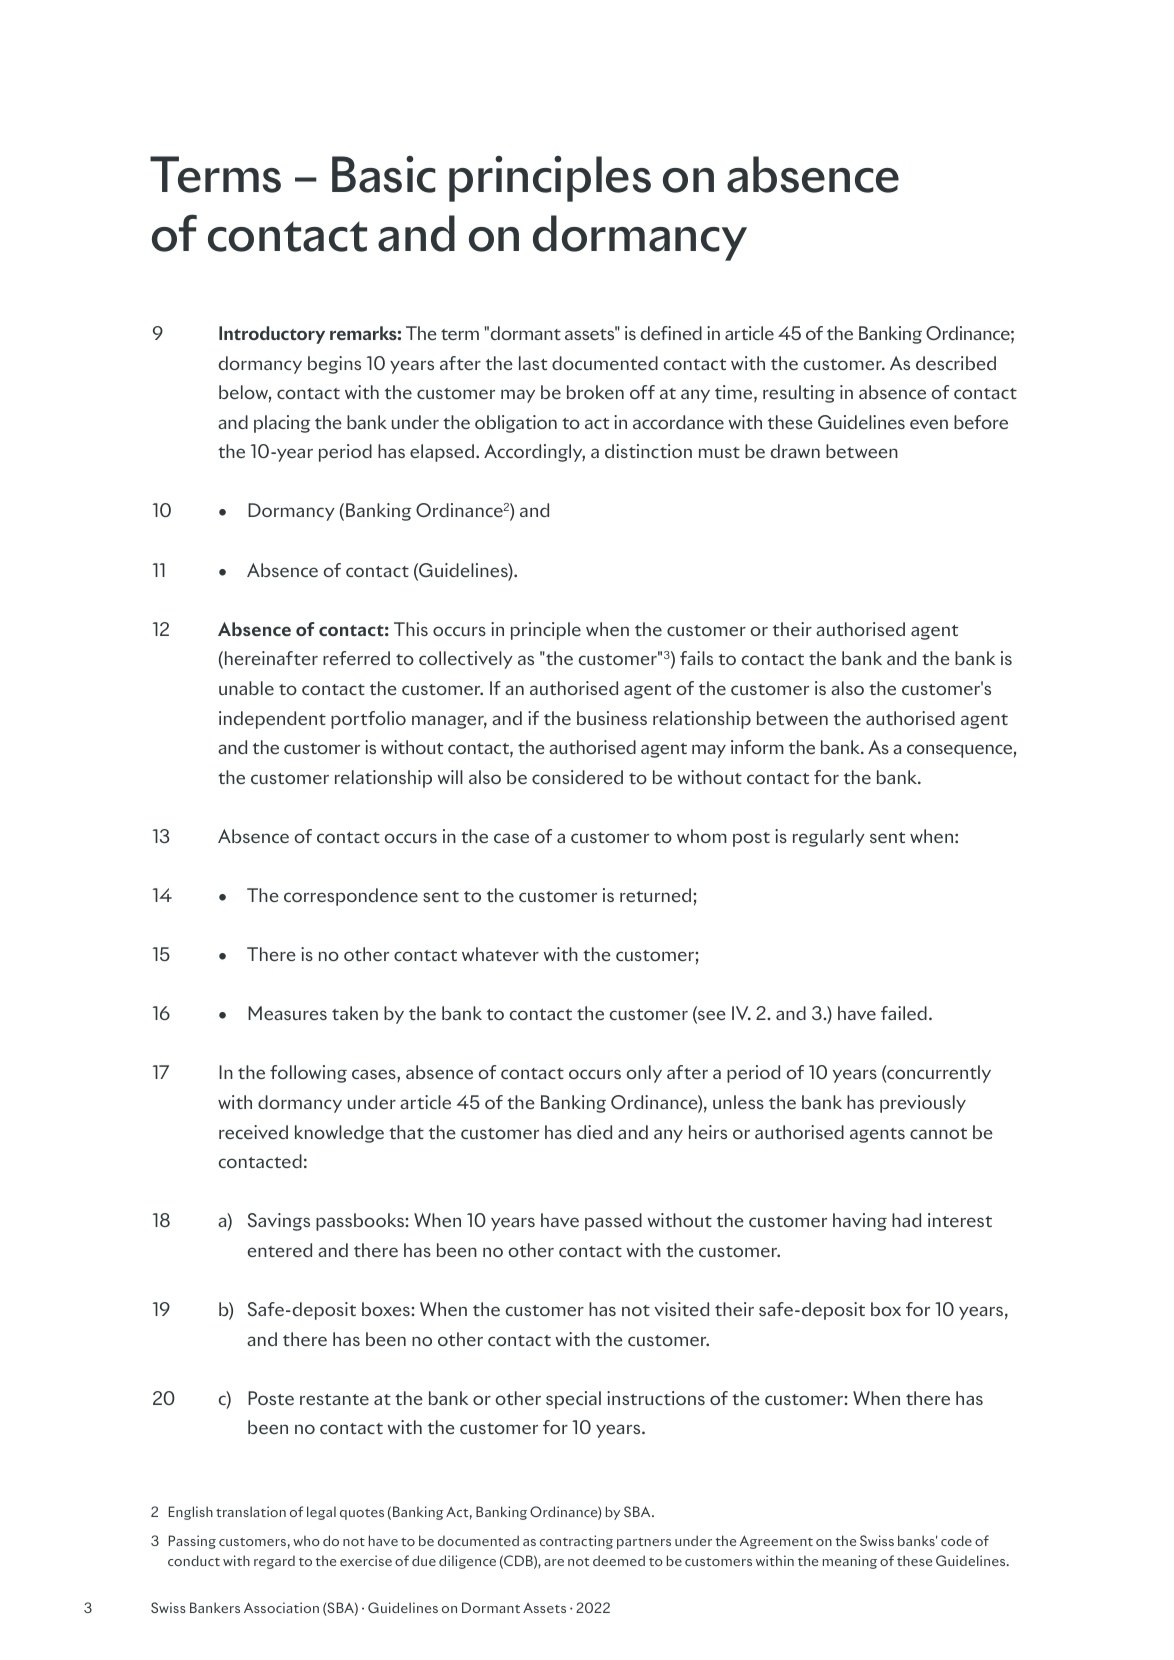  I want to click on Basic, so click(384, 174).
